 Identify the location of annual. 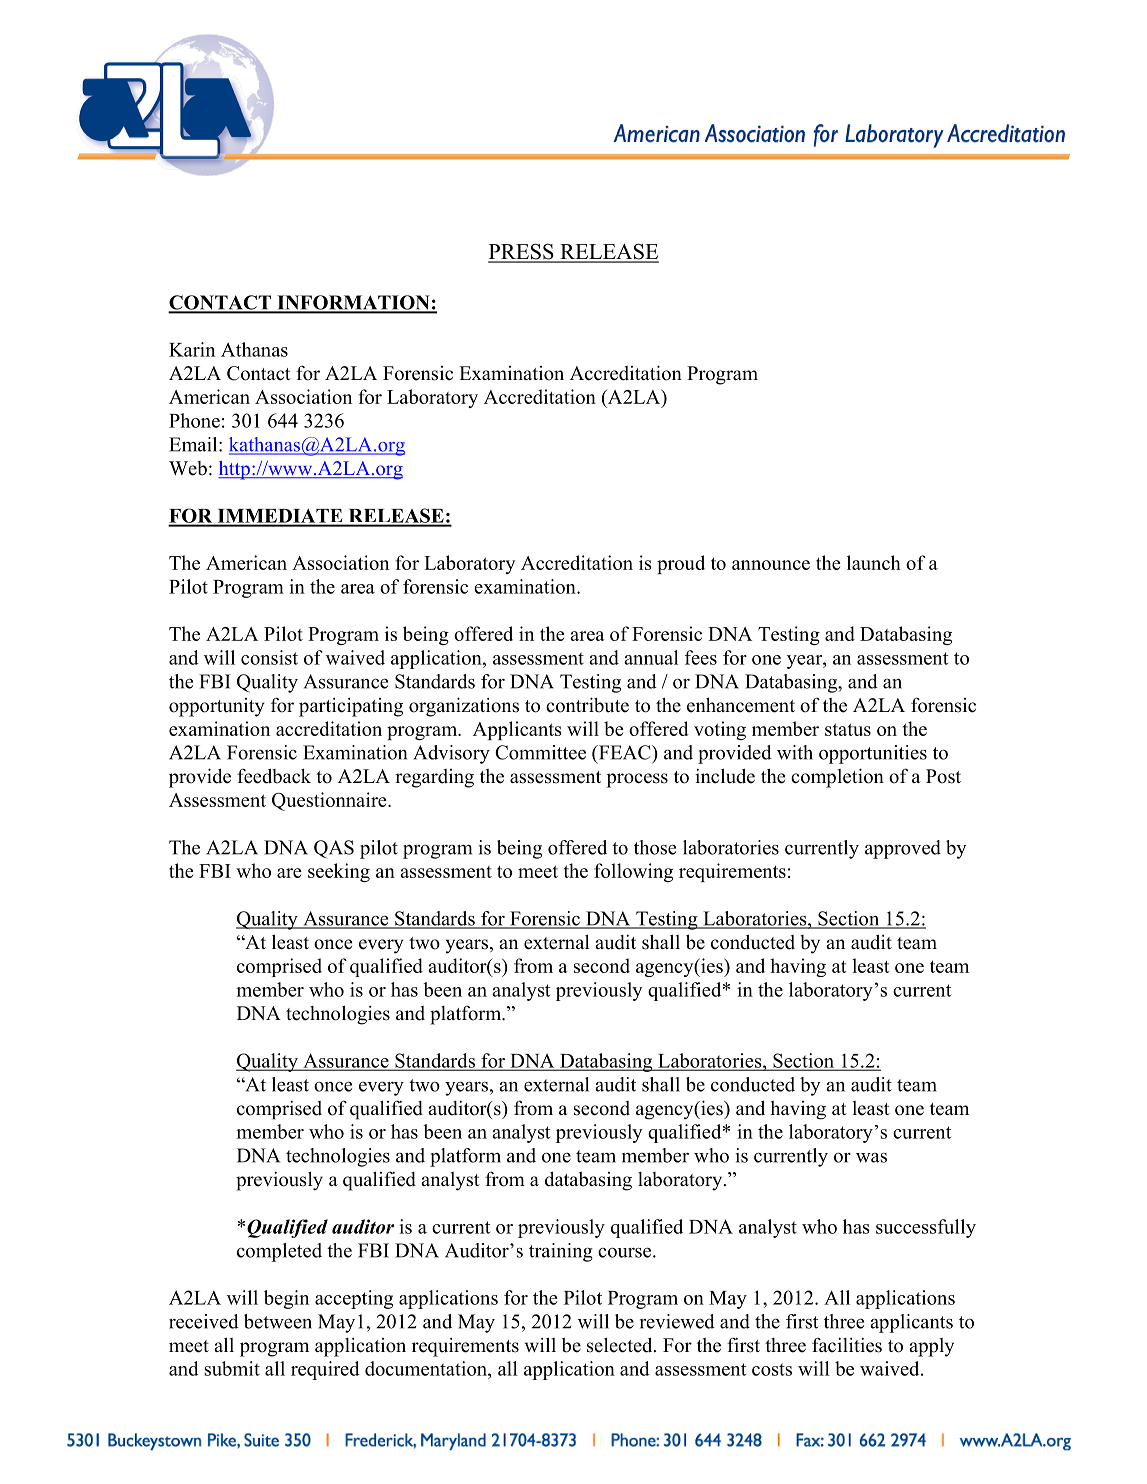
(651, 657).
